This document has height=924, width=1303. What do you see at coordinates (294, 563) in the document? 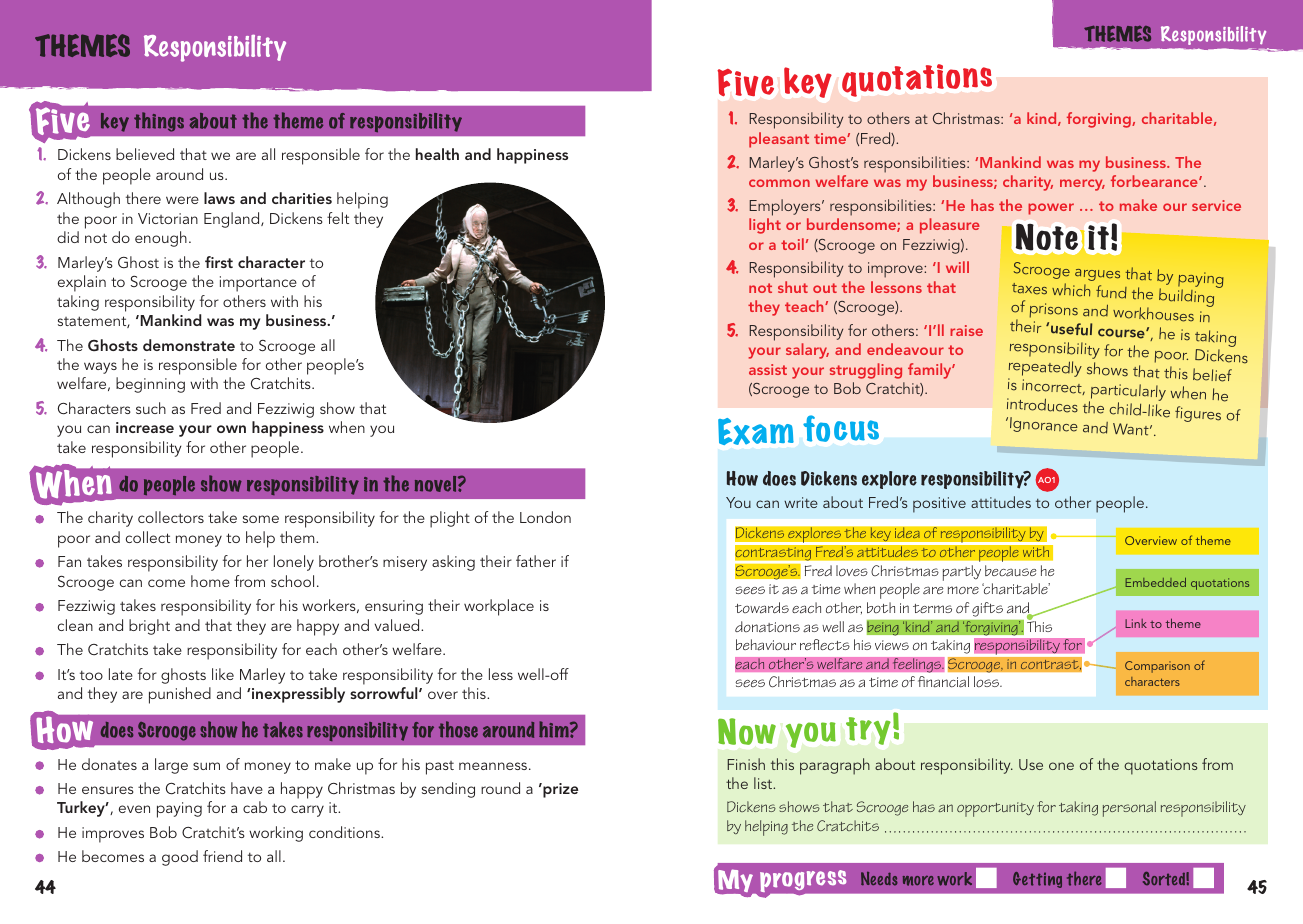
I see `lonely` at bounding box center [294, 563].
